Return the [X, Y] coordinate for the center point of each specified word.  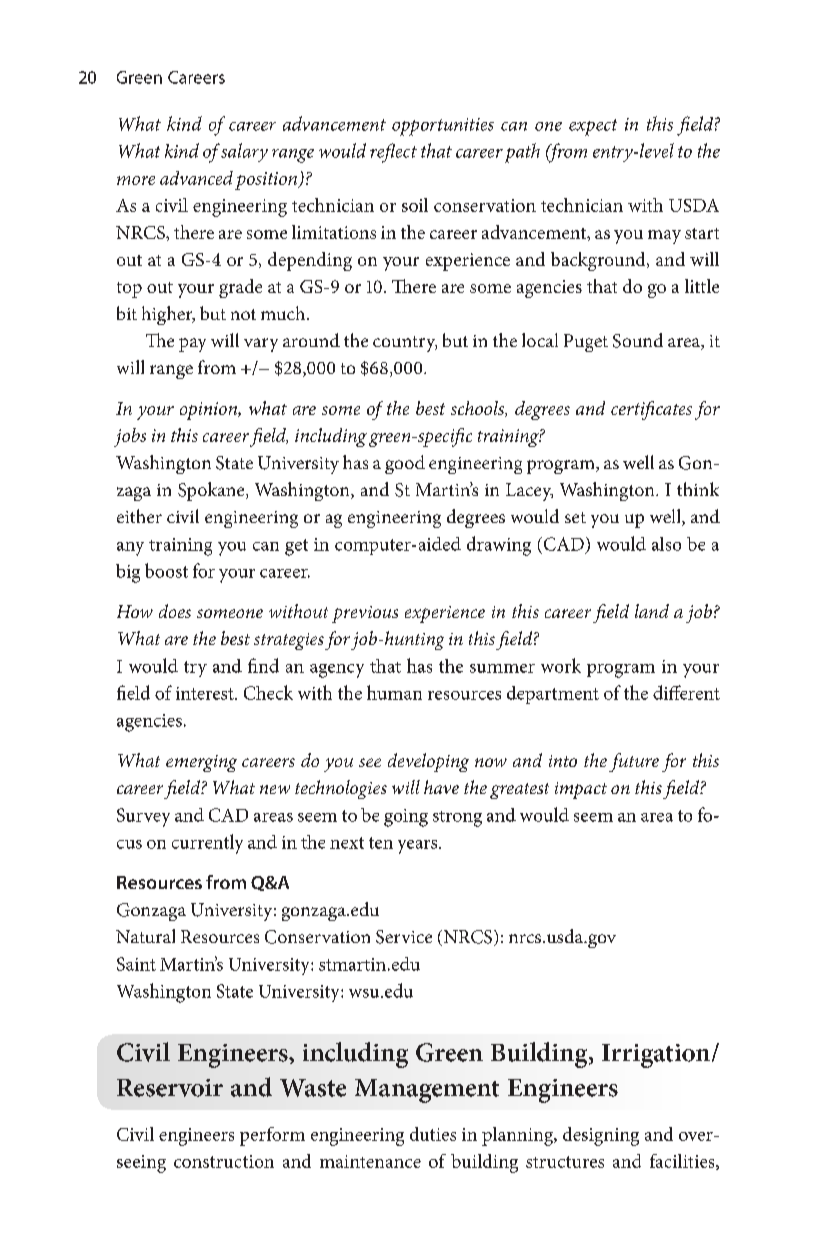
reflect [393, 153]
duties [433, 1134]
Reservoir [170, 1088]
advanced [196, 178]
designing [601, 1136]
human [394, 692]
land [652, 611]
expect [593, 127]
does [175, 611]
